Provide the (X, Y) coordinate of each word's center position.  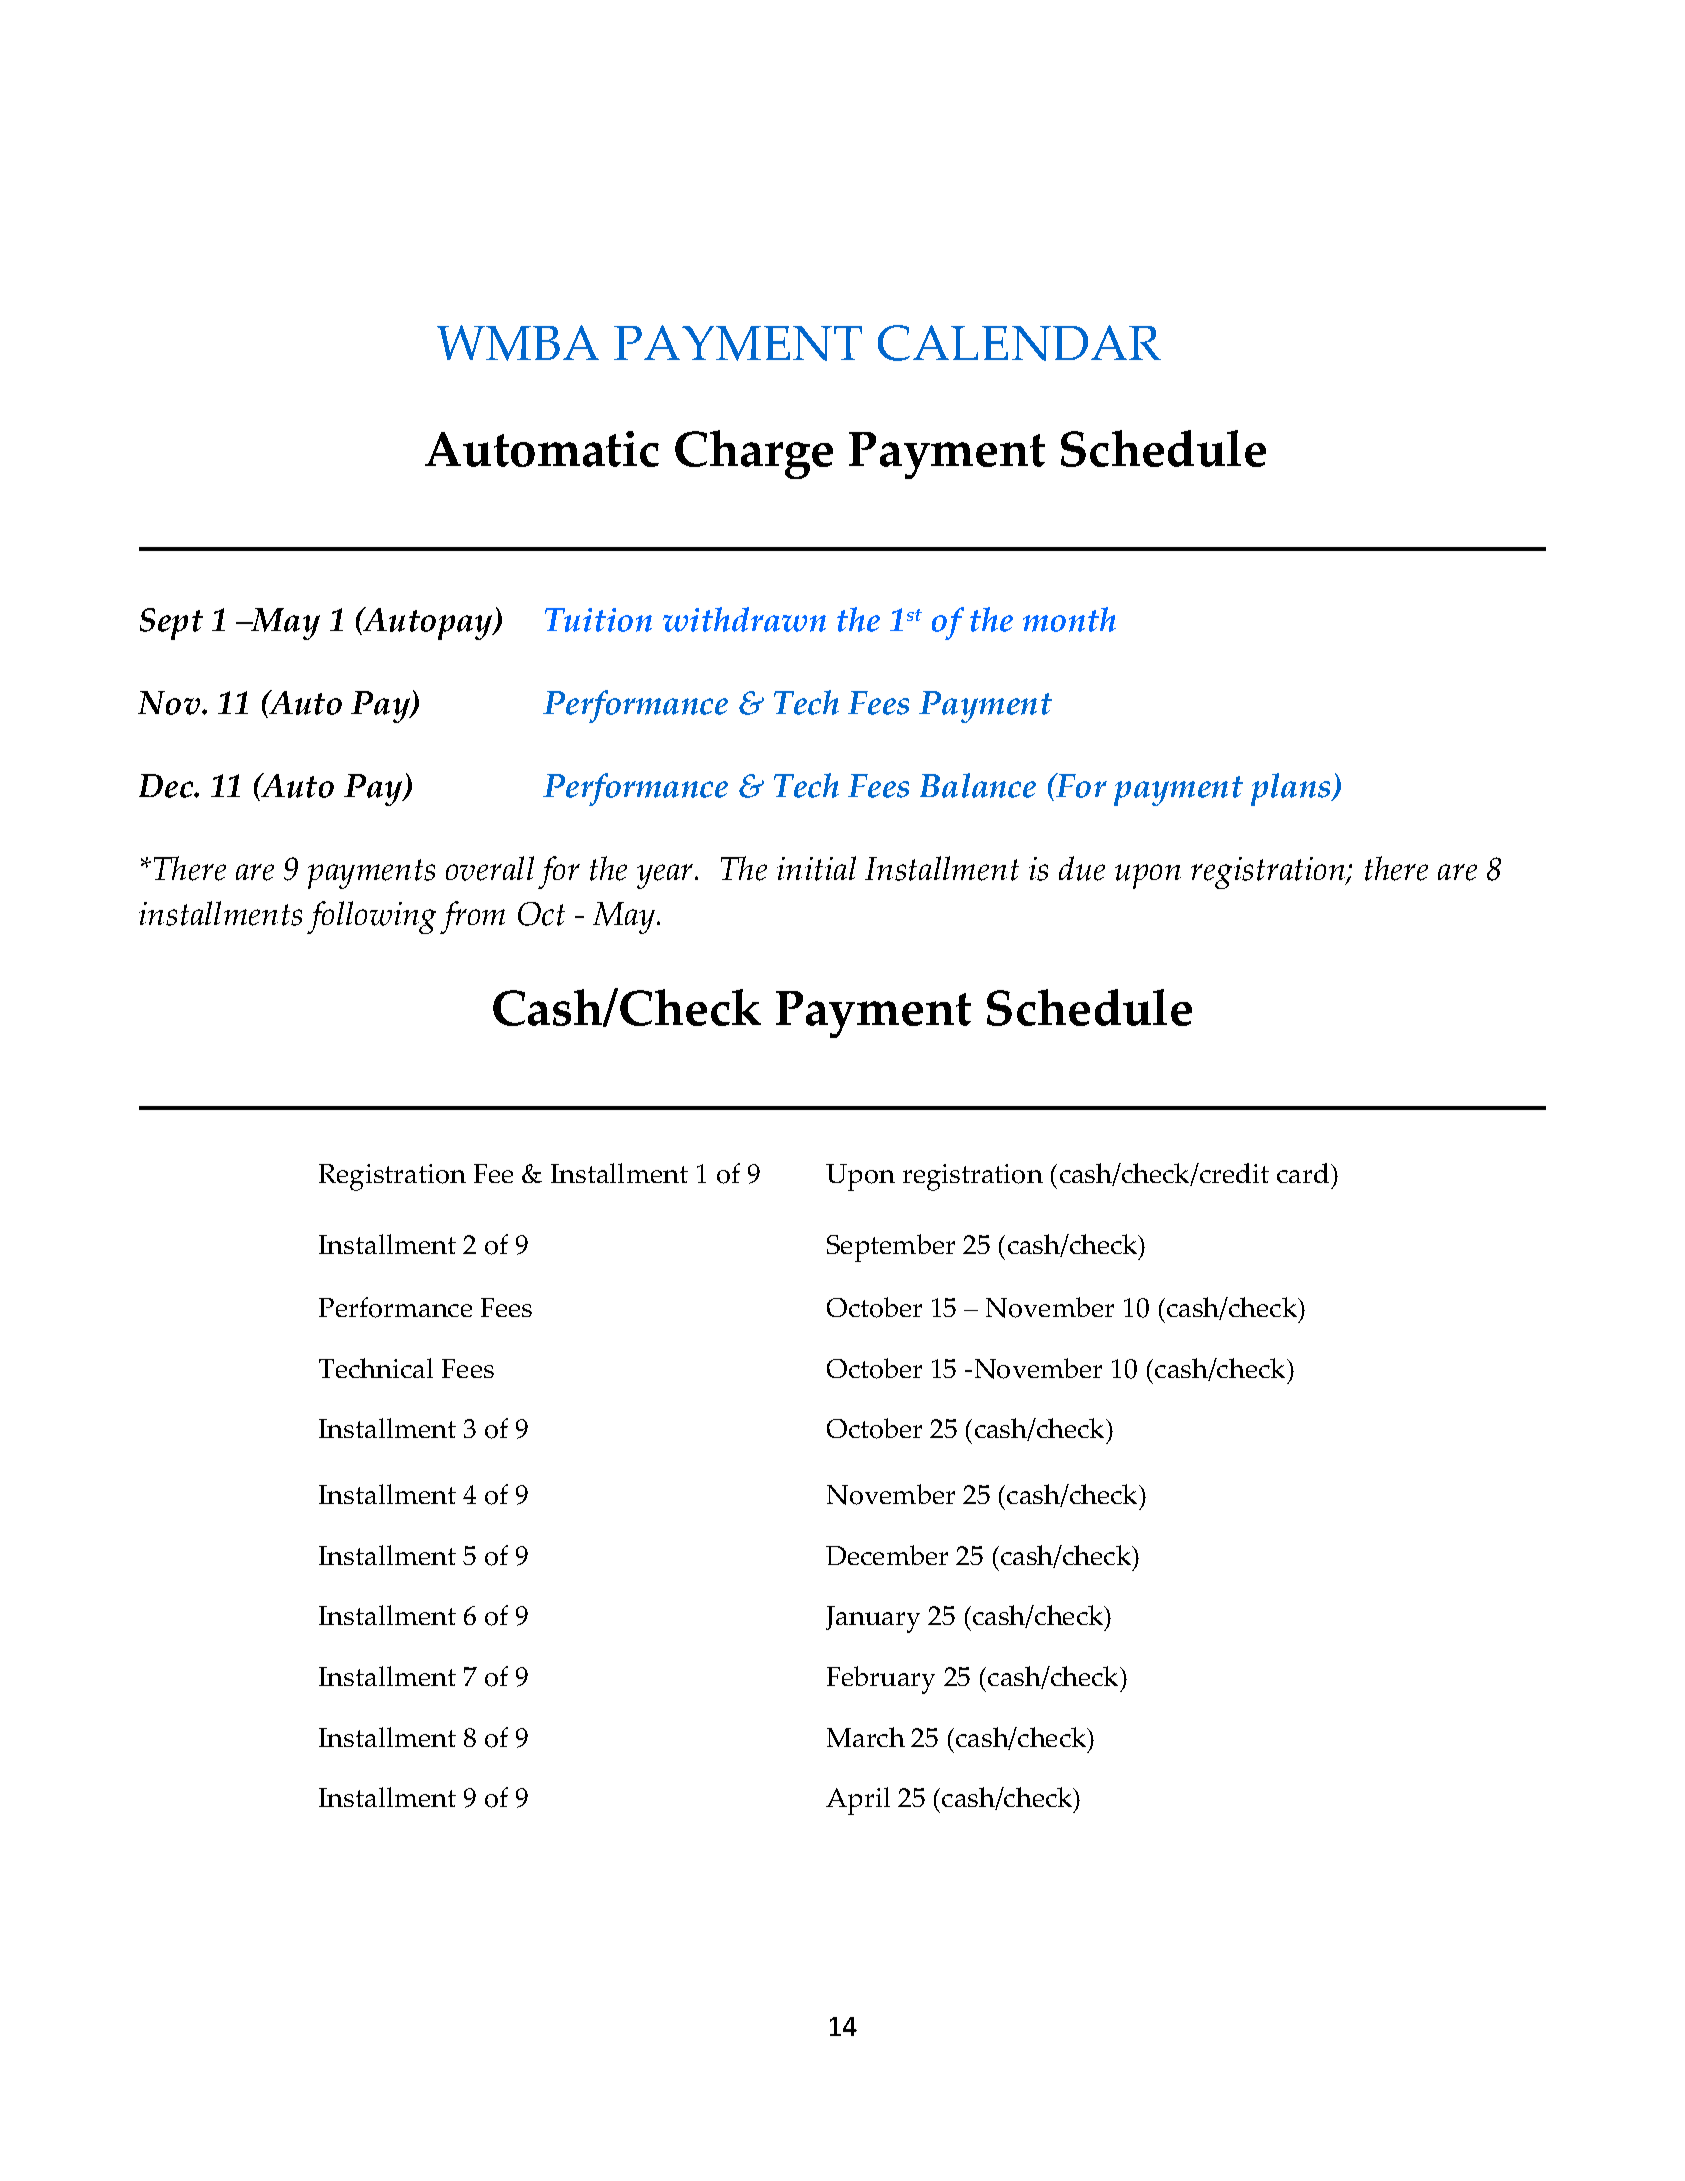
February (881, 1680)
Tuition (598, 620)
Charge (754, 454)
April (858, 1801)
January (873, 1619)
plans (1292, 789)
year (666, 876)
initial (816, 868)
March (866, 1737)
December (887, 1555)
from (472, 917)
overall (490, 868)
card (1304, 1173)
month (1069, 619)
